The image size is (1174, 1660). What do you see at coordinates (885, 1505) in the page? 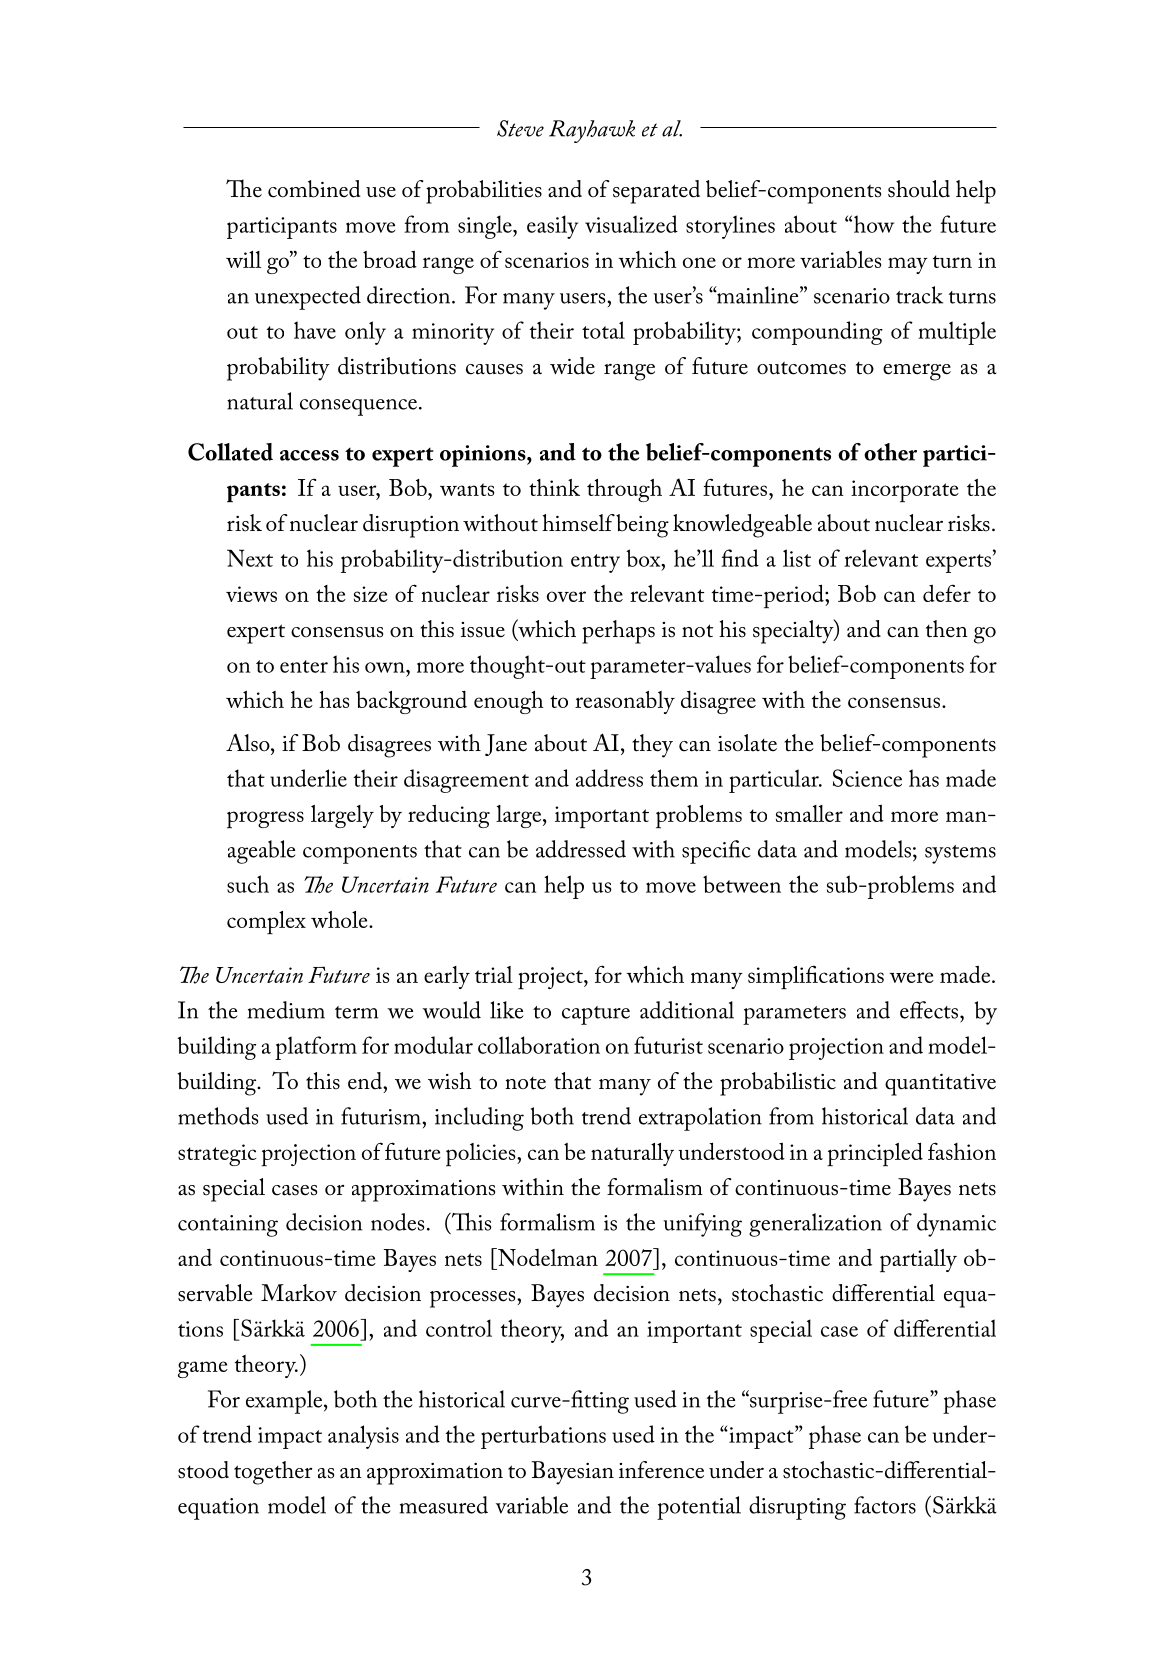
I see `factors` at bounding box center [885, 1505].
